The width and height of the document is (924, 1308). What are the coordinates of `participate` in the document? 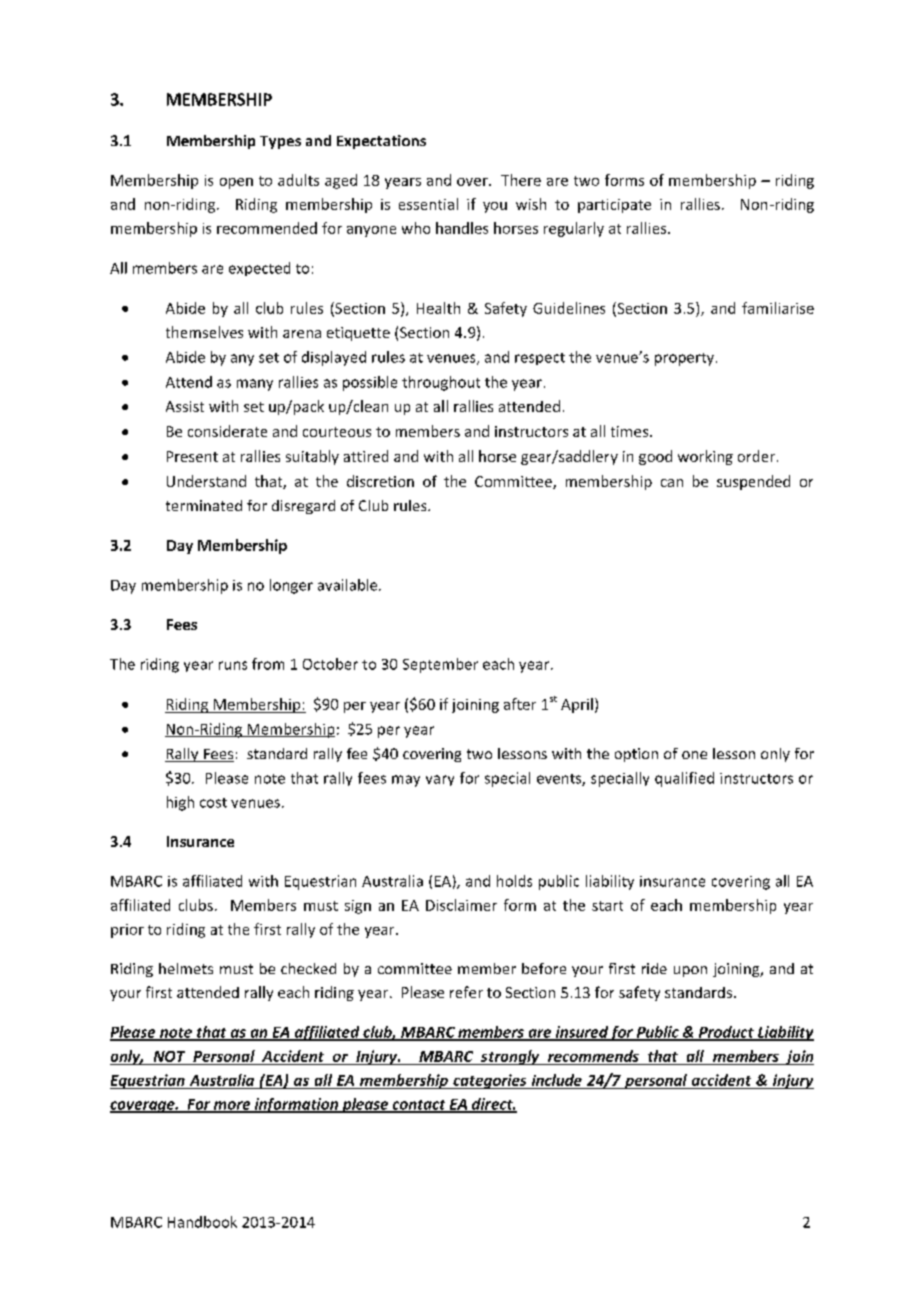 It's located at (614, 206).
